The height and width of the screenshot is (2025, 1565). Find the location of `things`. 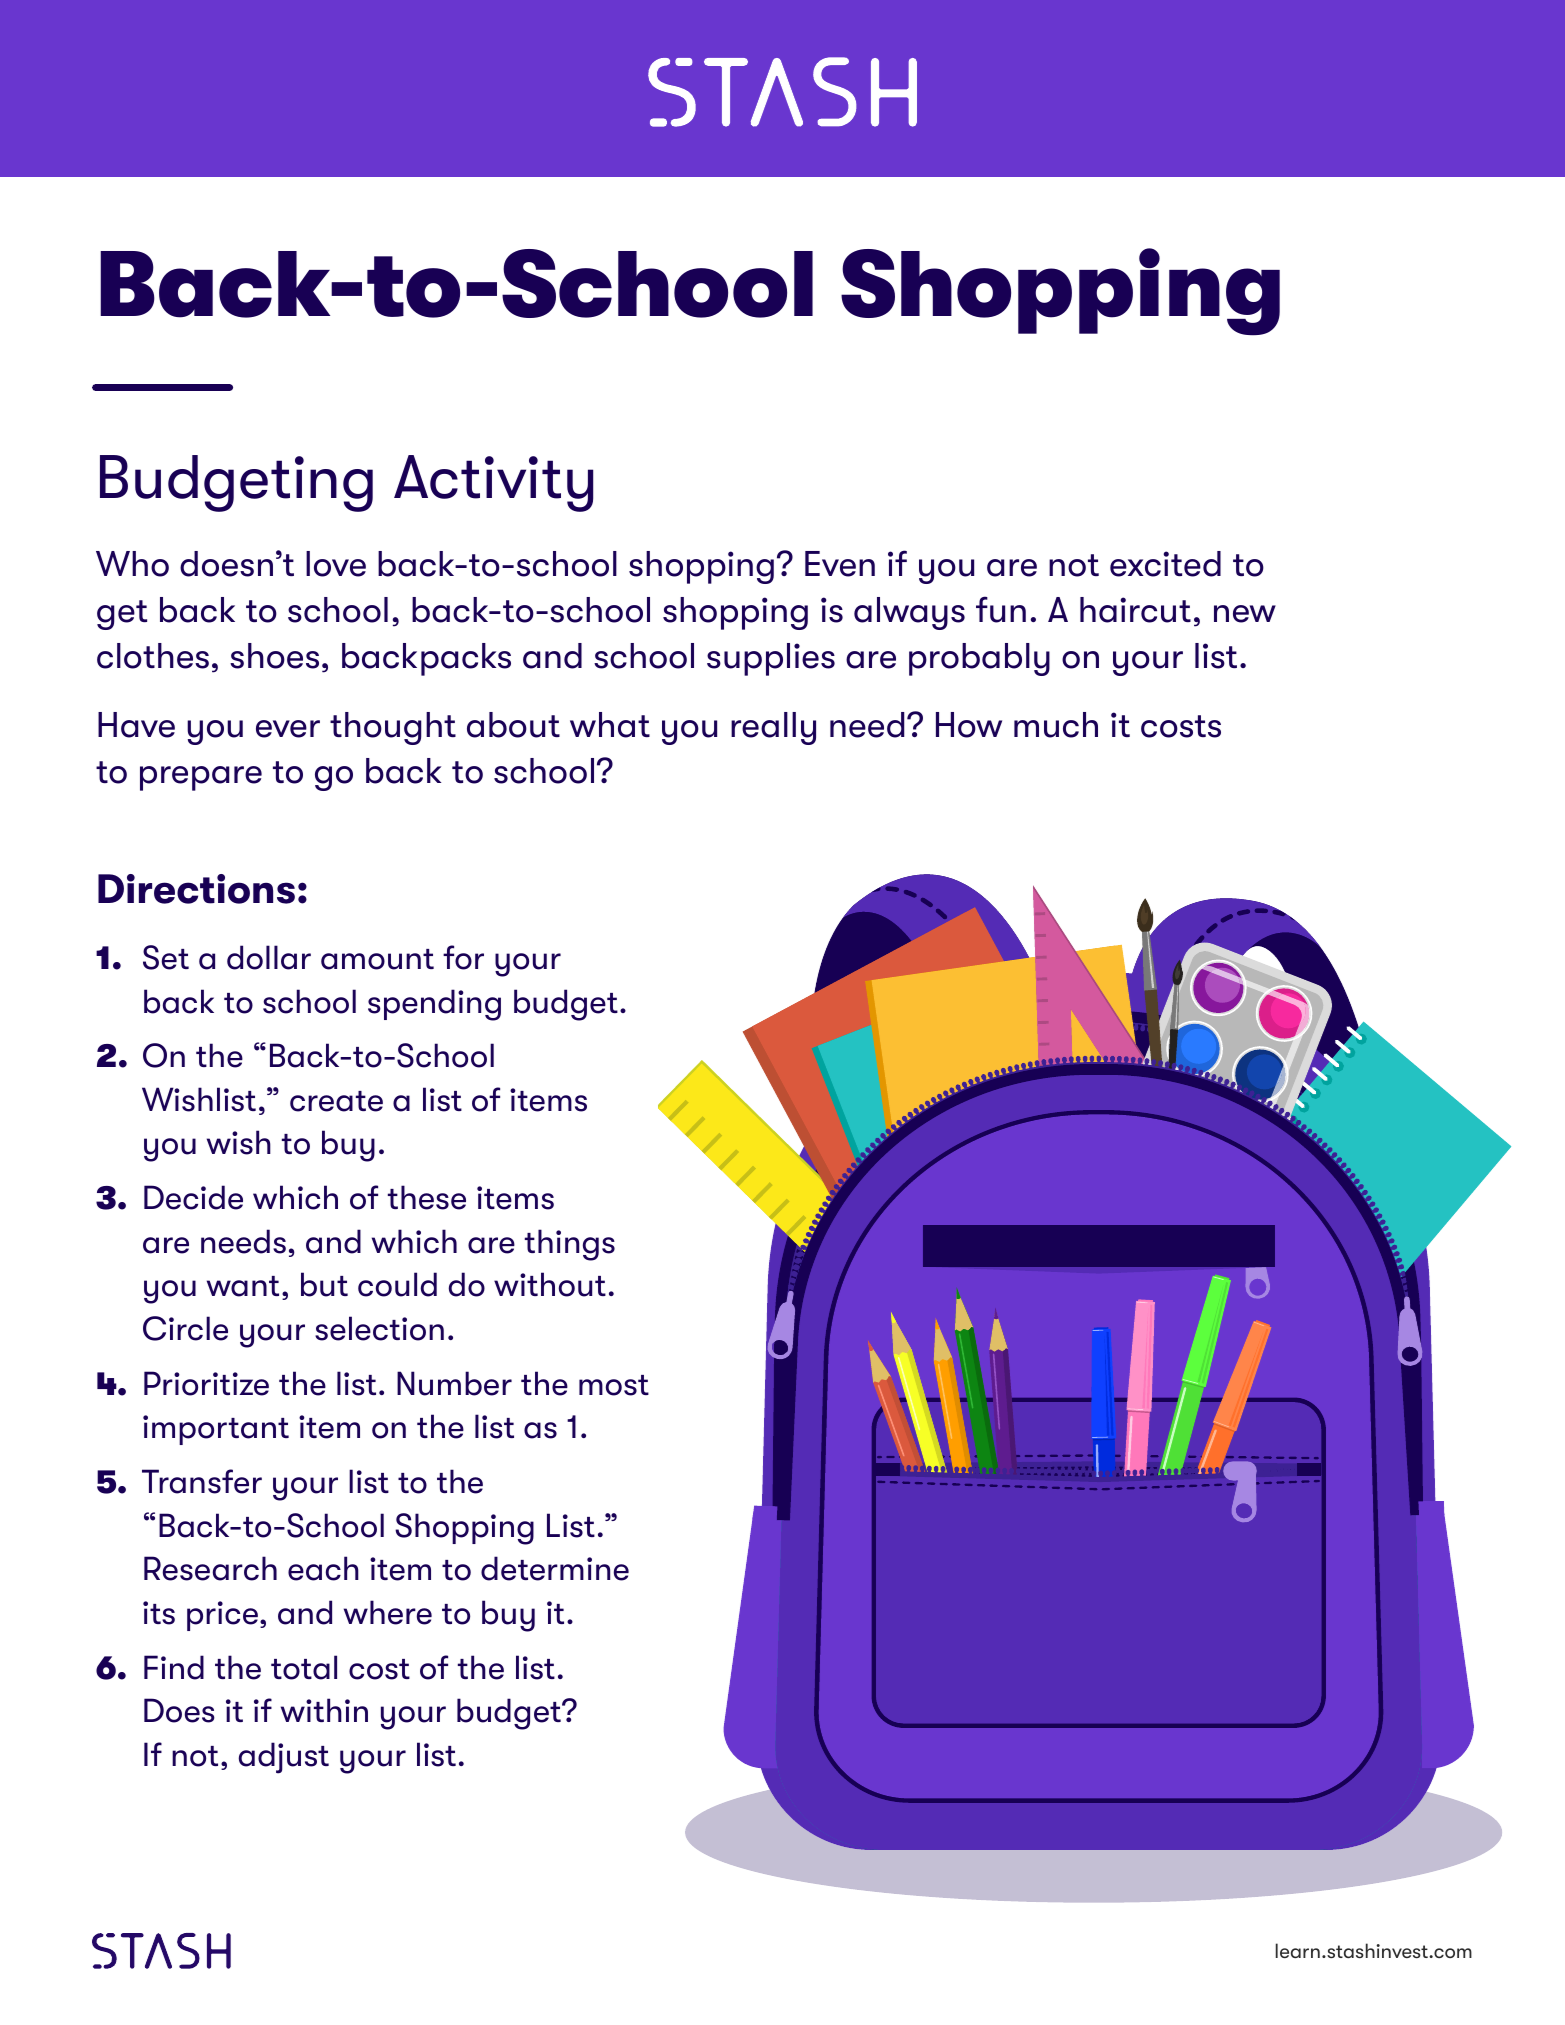

things is located at coordinates (570, 1245).
